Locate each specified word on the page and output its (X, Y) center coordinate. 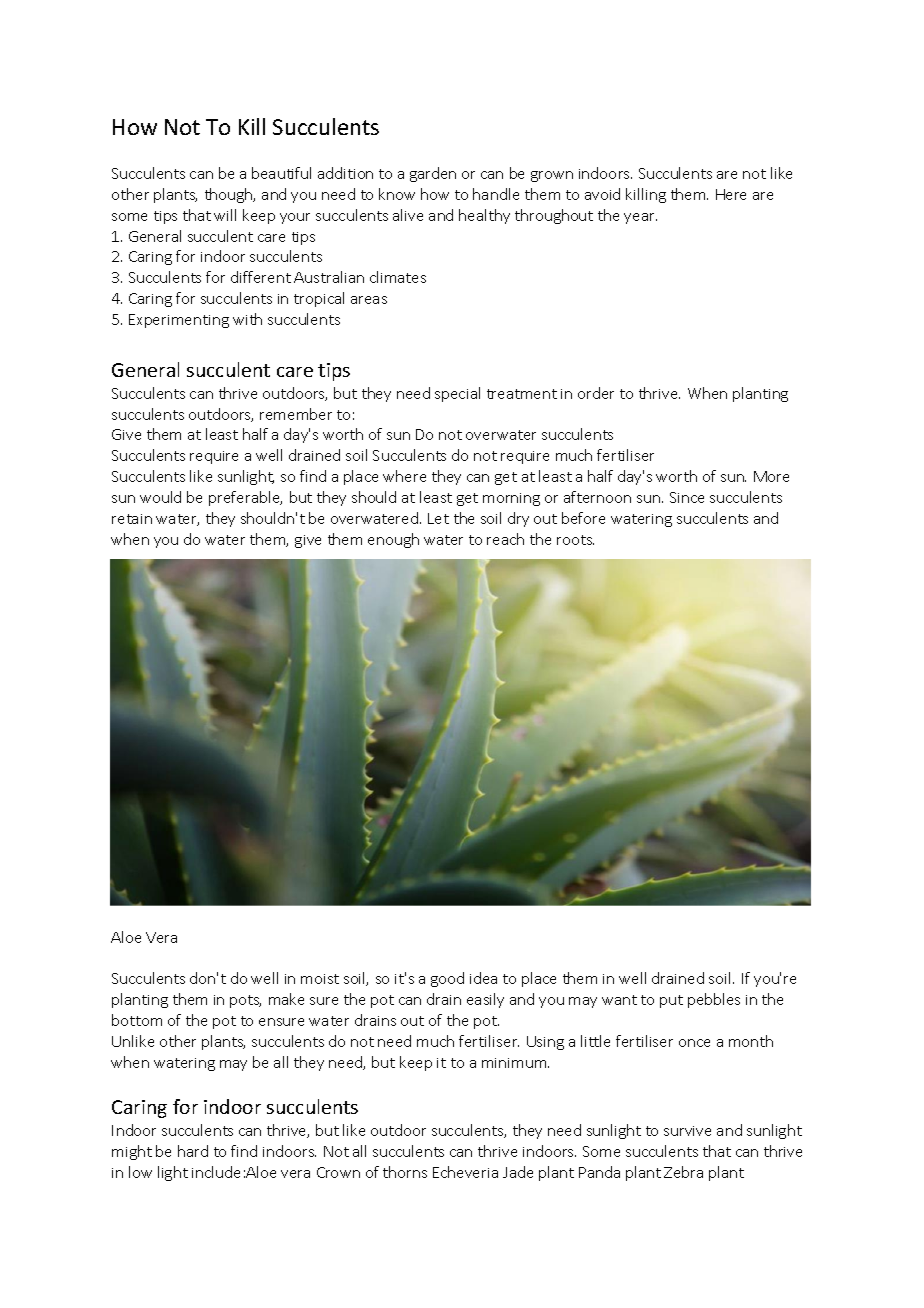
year (640, 218)
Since (687, 497)
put (671, 1001)
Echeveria (465, 1172)
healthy (484, 216)
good (447, 979)
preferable (245, 498)
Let (438, 518)
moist (320, 979)
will (225, 215)
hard (193, 1151)
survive (687, 1131)
